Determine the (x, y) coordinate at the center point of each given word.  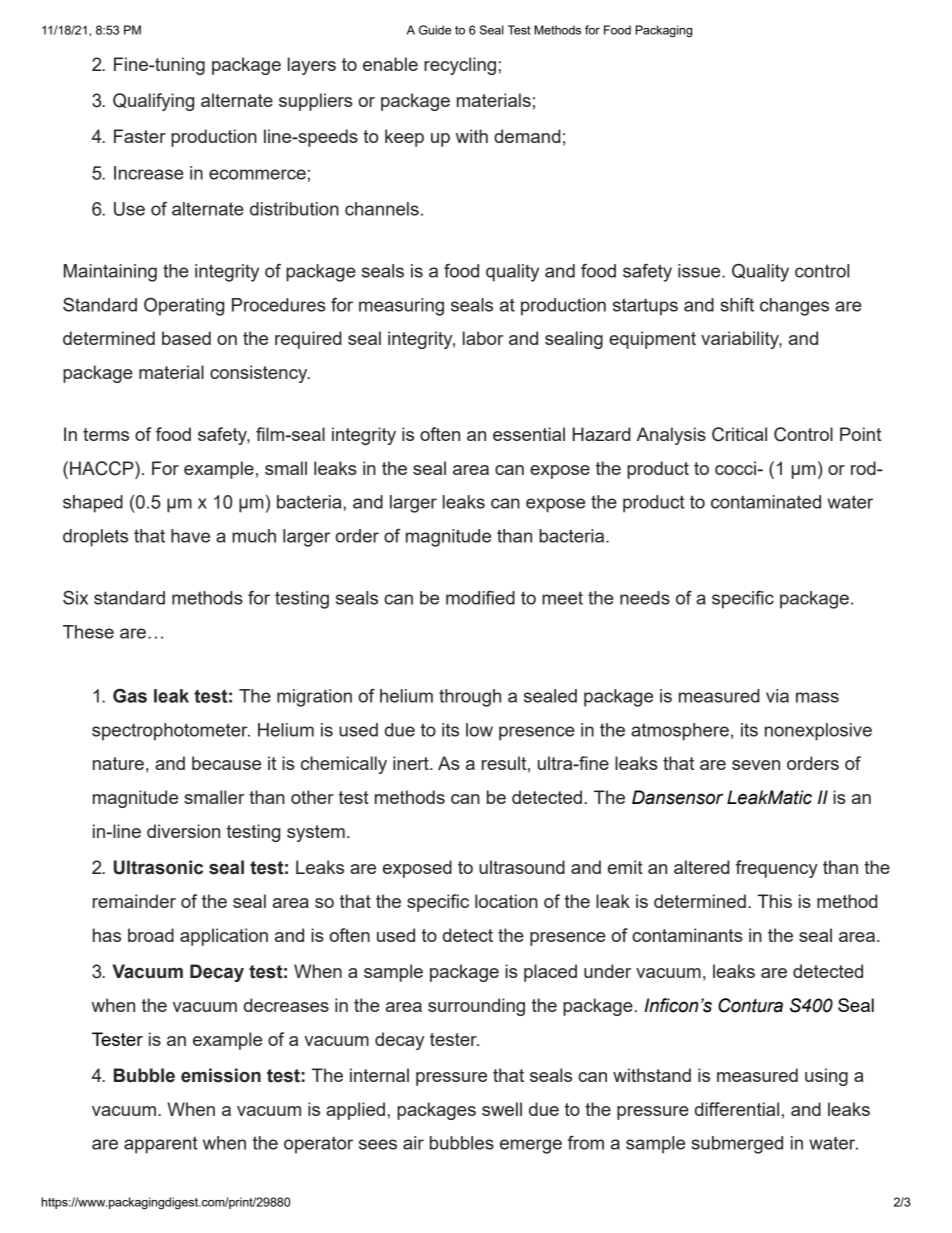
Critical (739, 434)
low (479, 730)
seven (756, 765)
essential (529, 434)
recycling (460, 66)
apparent (161, 1145)
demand (527, 136)
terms (106, 434)
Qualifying (153, 102)
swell (502, 1109)
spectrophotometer (171, 732)
